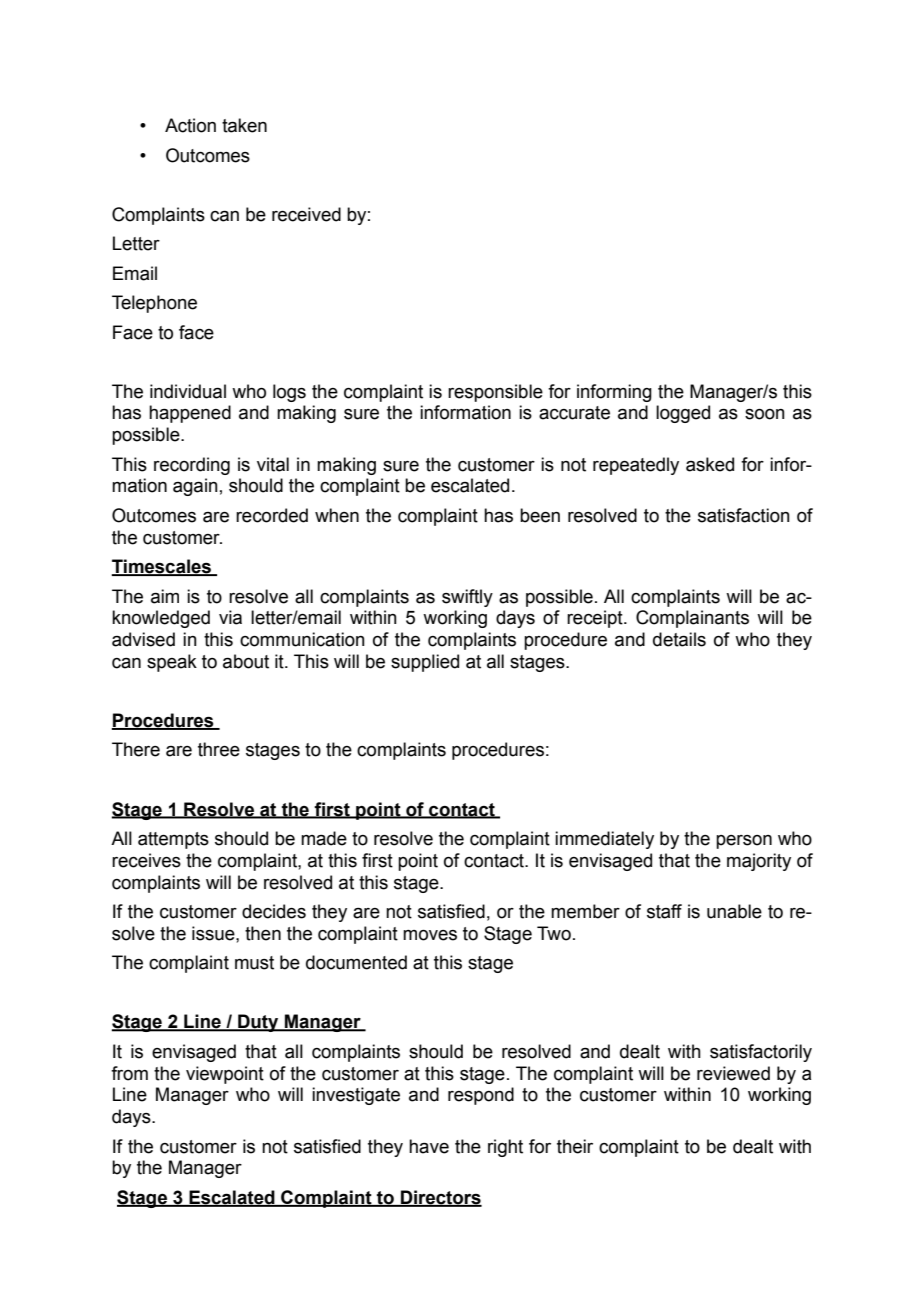 This screenshot has width=924, height=1308. Describe the element at coordinates (664, 911) in the screenshot. I see `staff` at that location.
